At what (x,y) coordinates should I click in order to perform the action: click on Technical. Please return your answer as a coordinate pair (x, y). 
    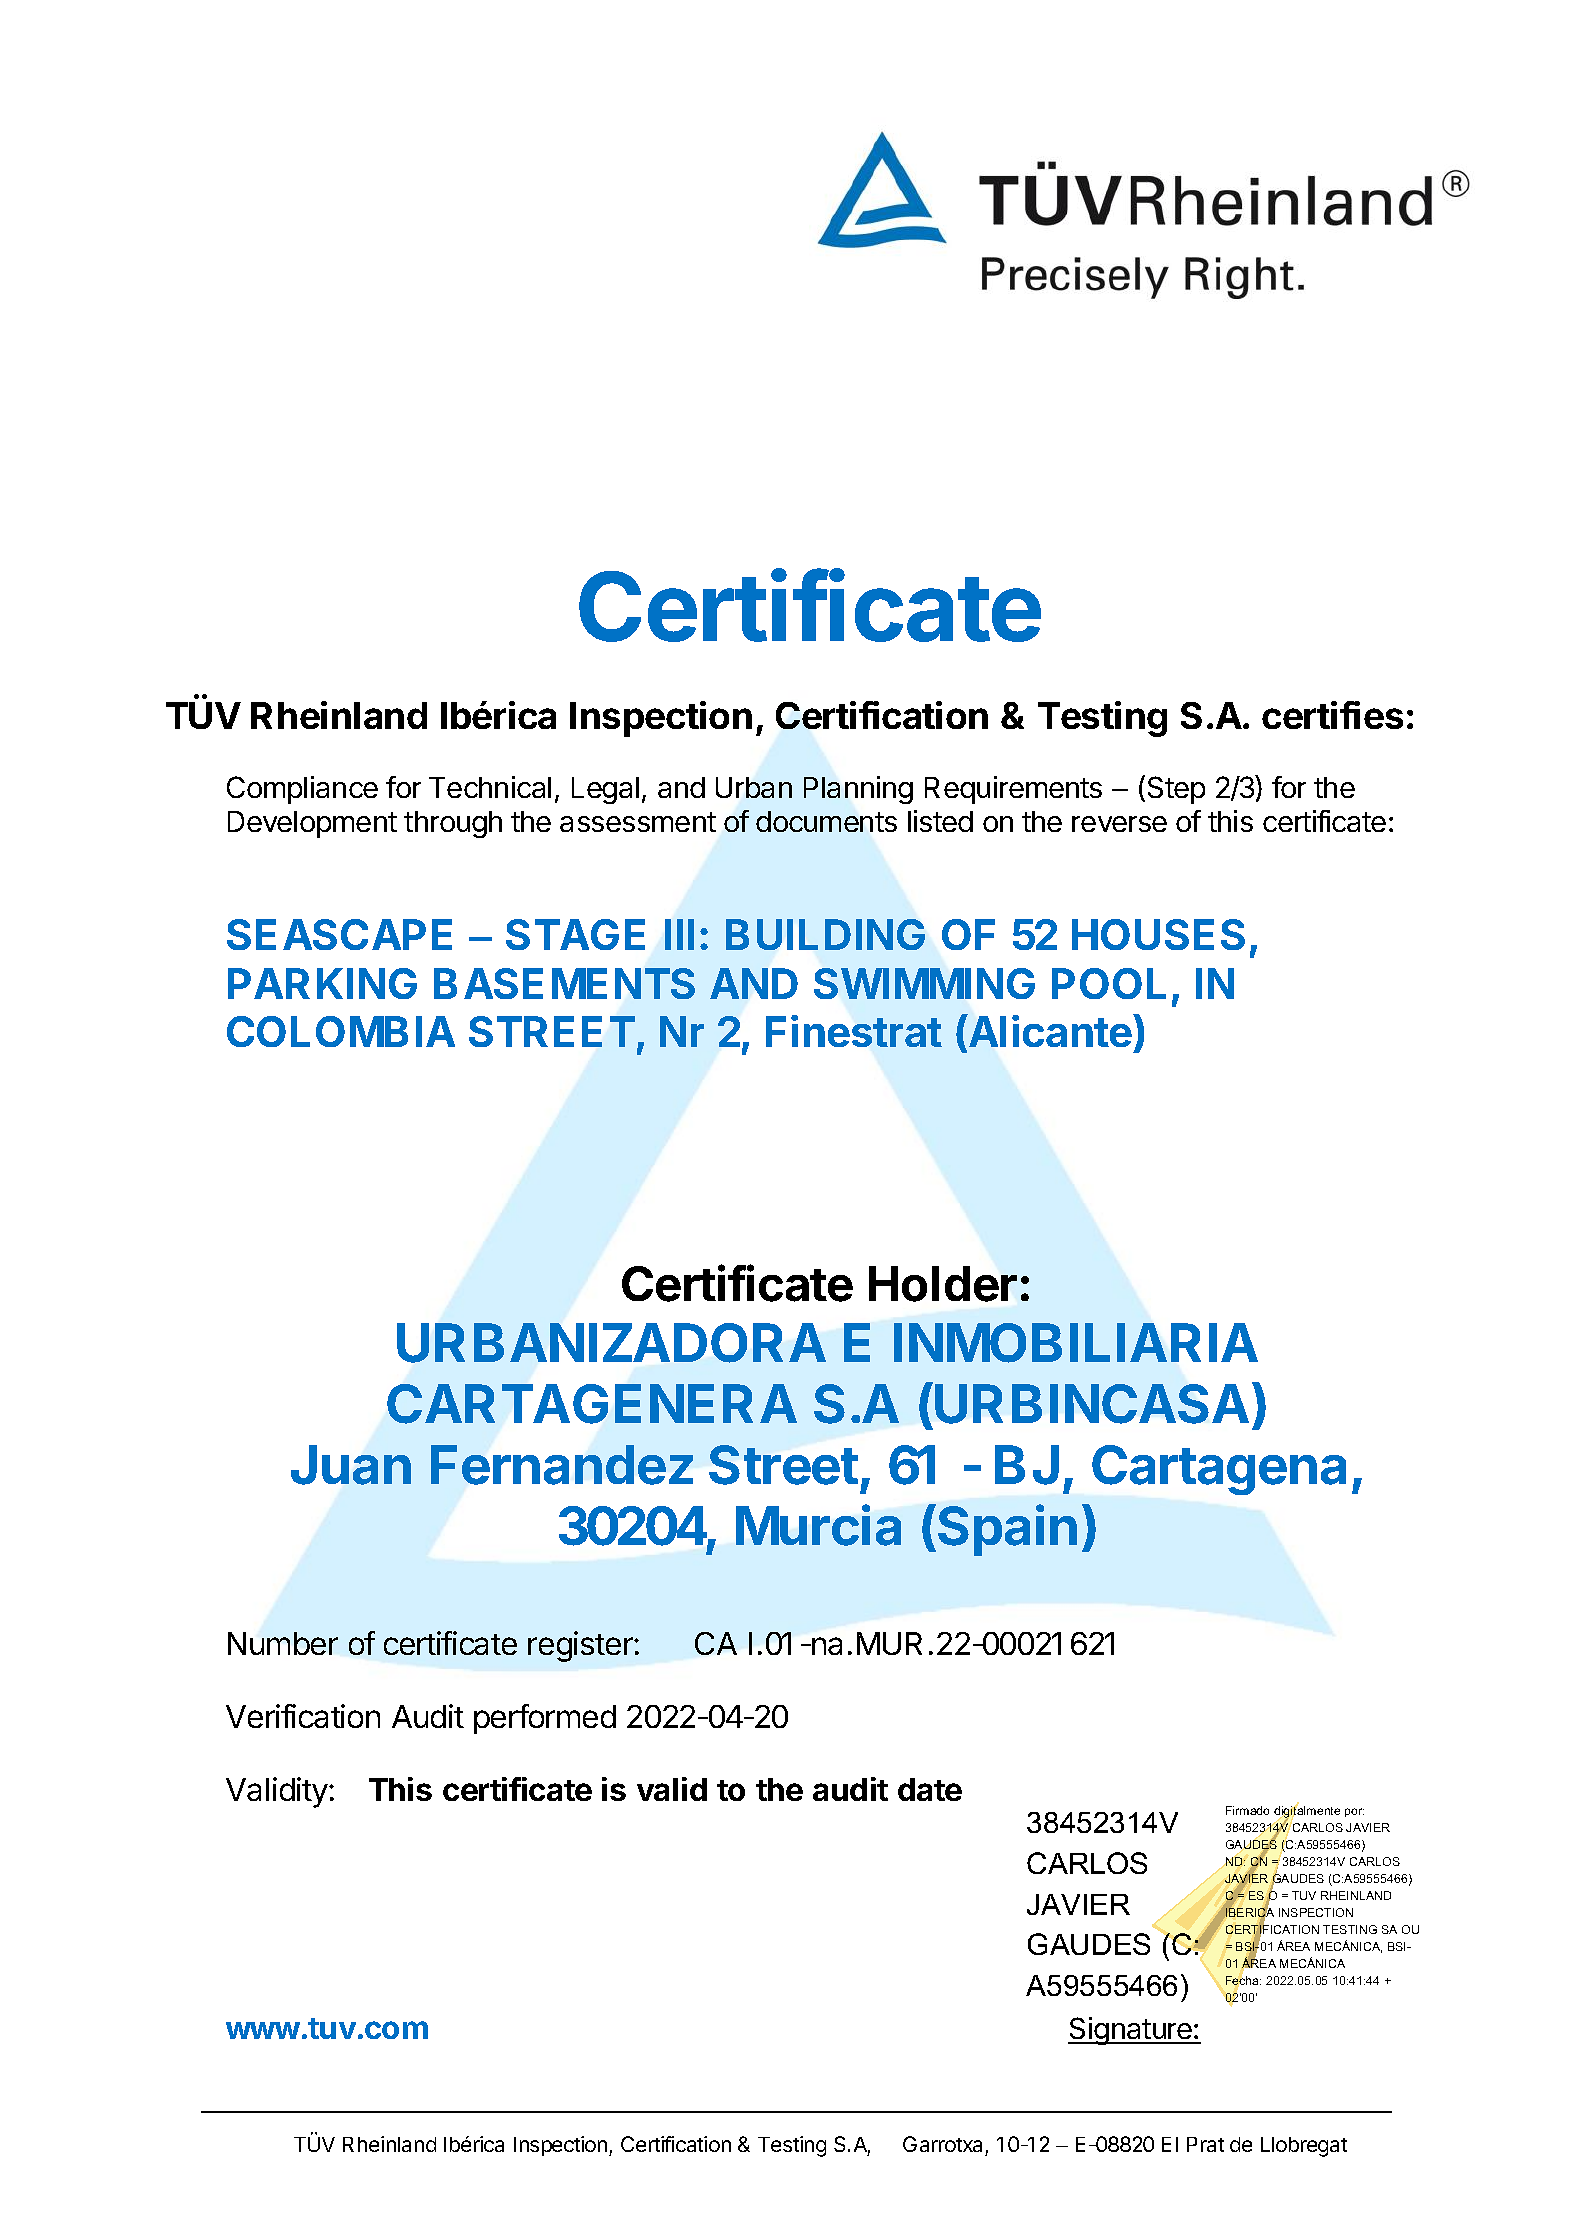
    Looking at the image, I should click on (490, 787).
